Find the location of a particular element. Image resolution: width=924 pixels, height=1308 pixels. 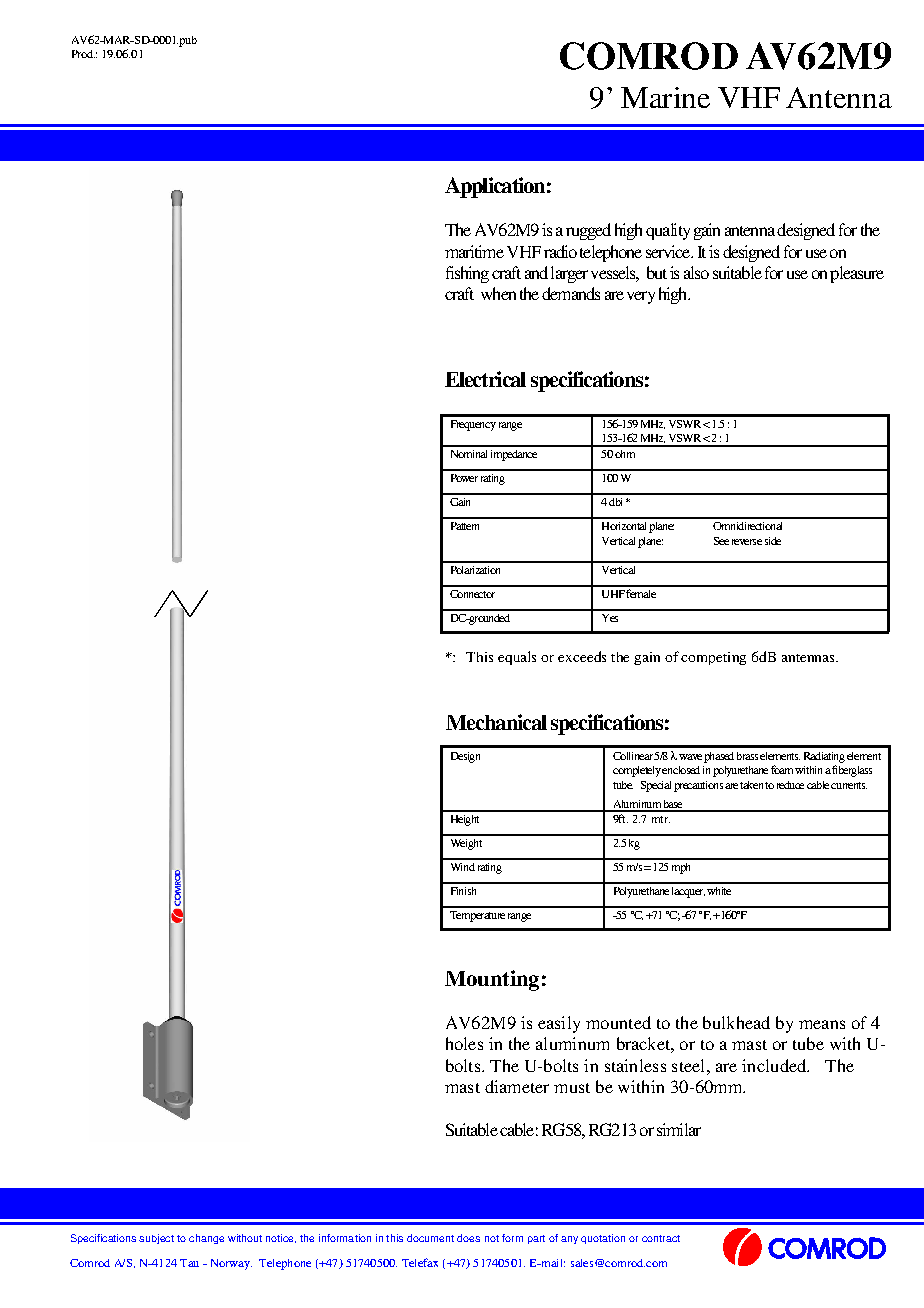

contract is located at coordinates (661, 1238).
